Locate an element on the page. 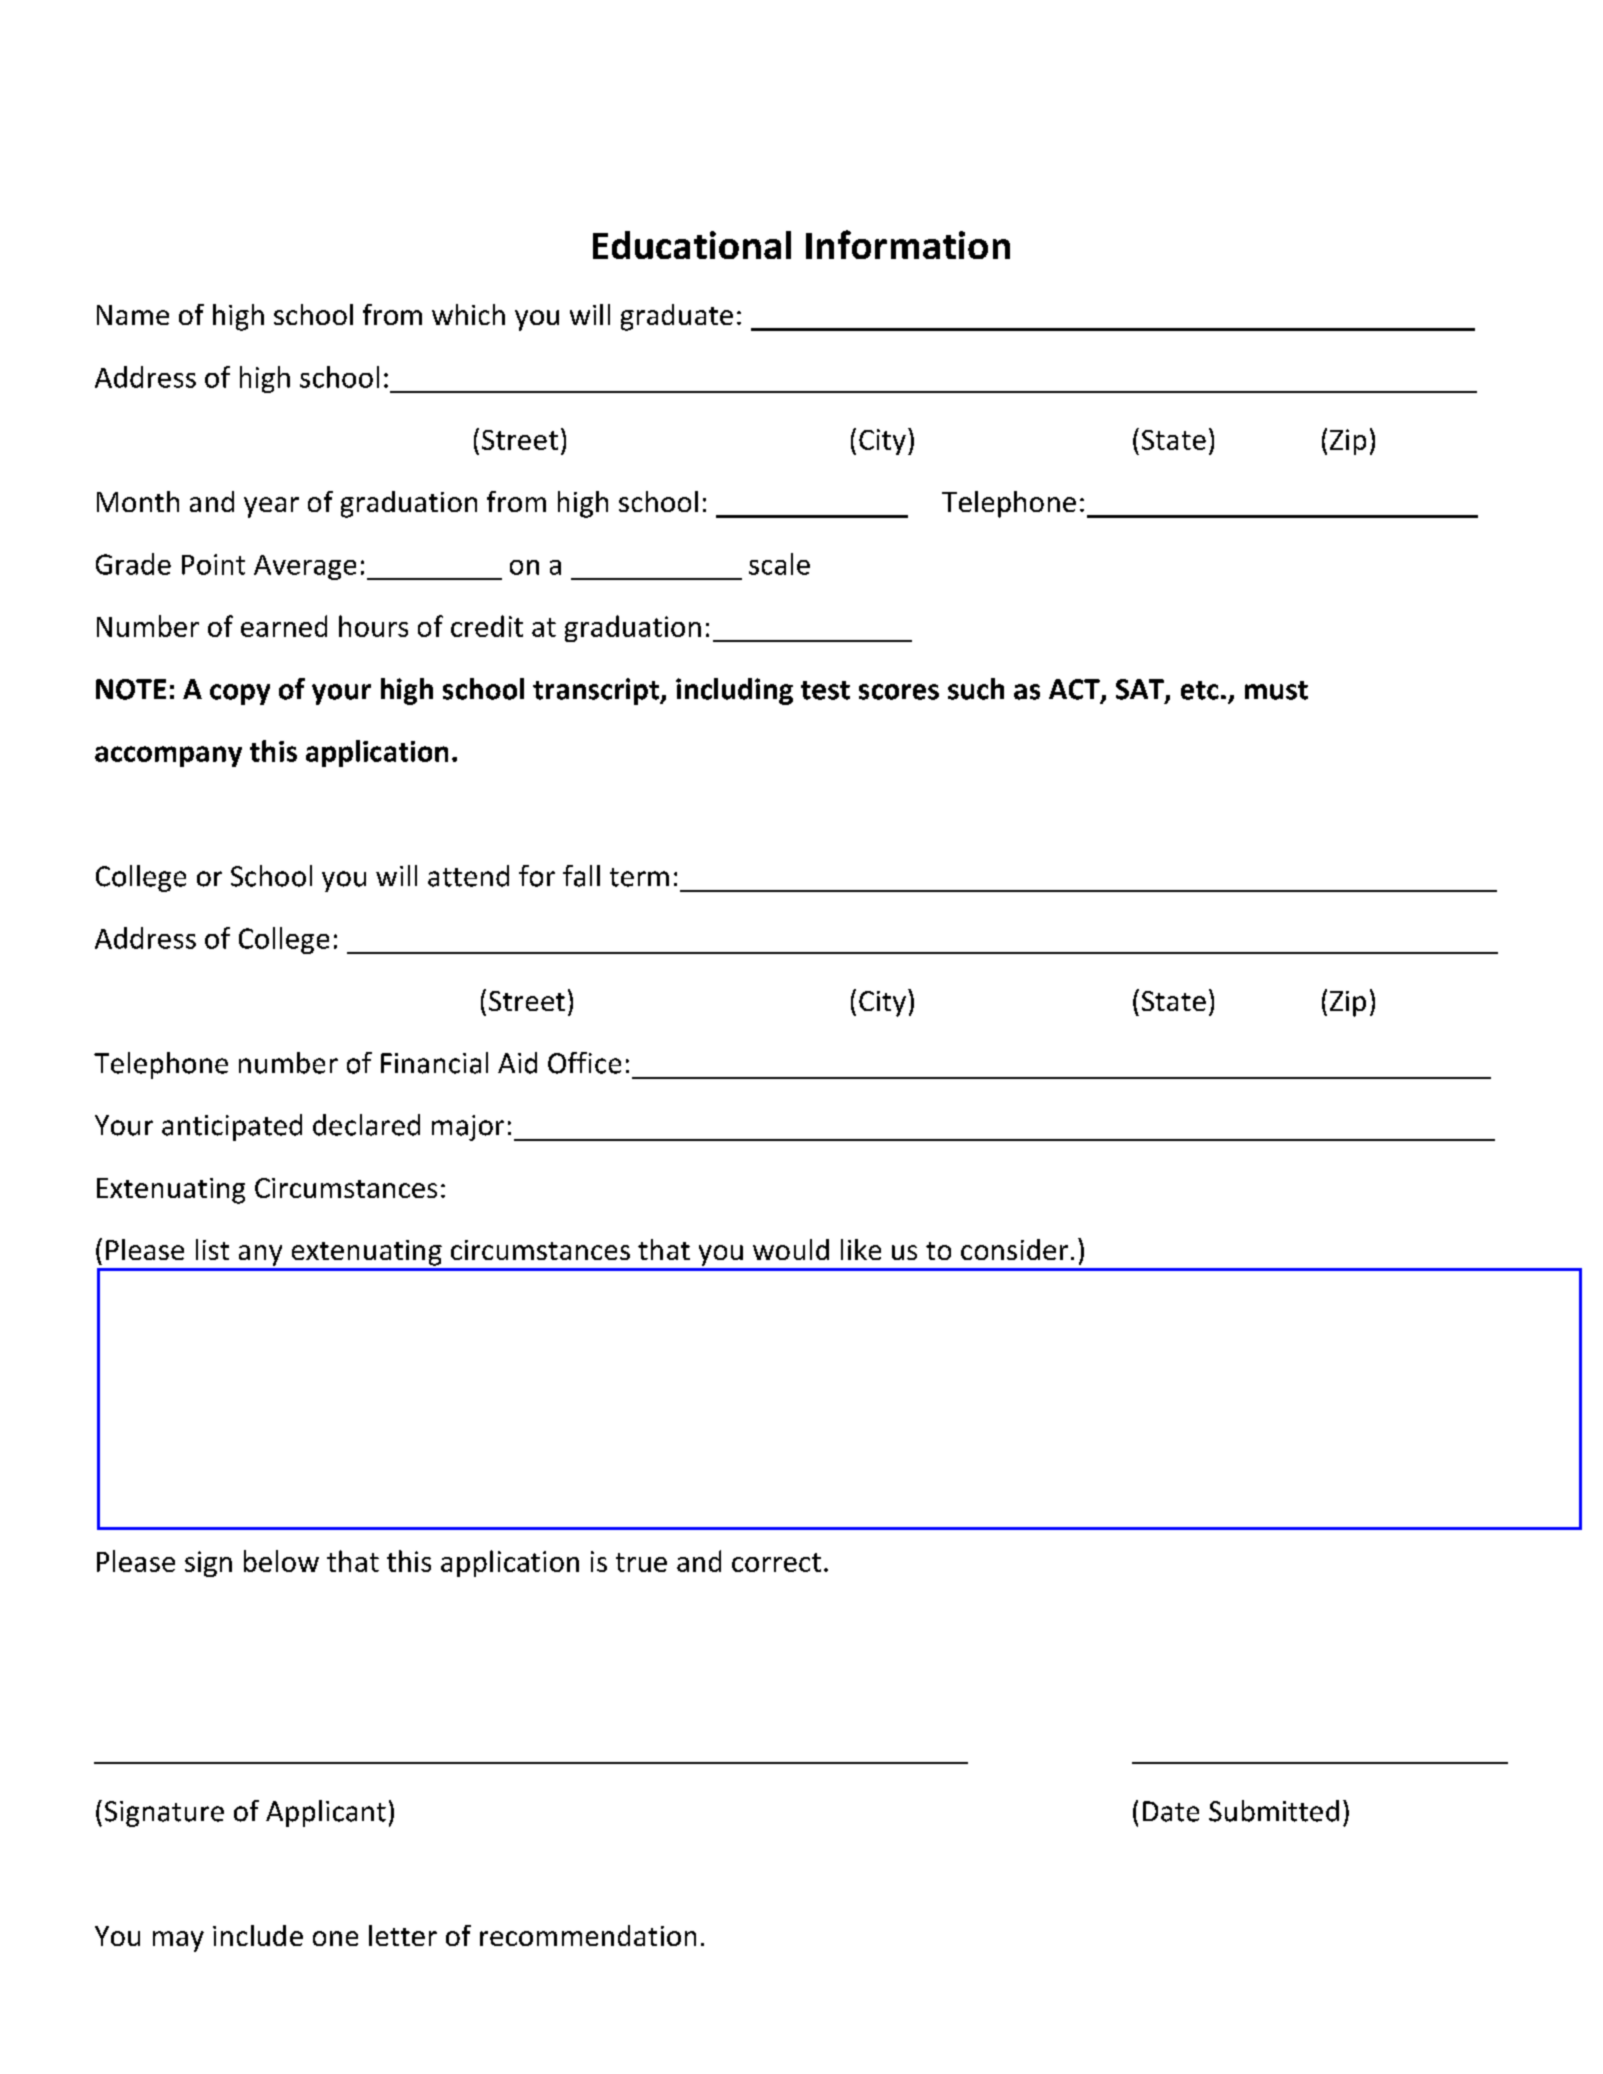 Image resolution: width=1603 pixels, height=2074 pixels. recommendation is located at coordinates (588, 1935).
